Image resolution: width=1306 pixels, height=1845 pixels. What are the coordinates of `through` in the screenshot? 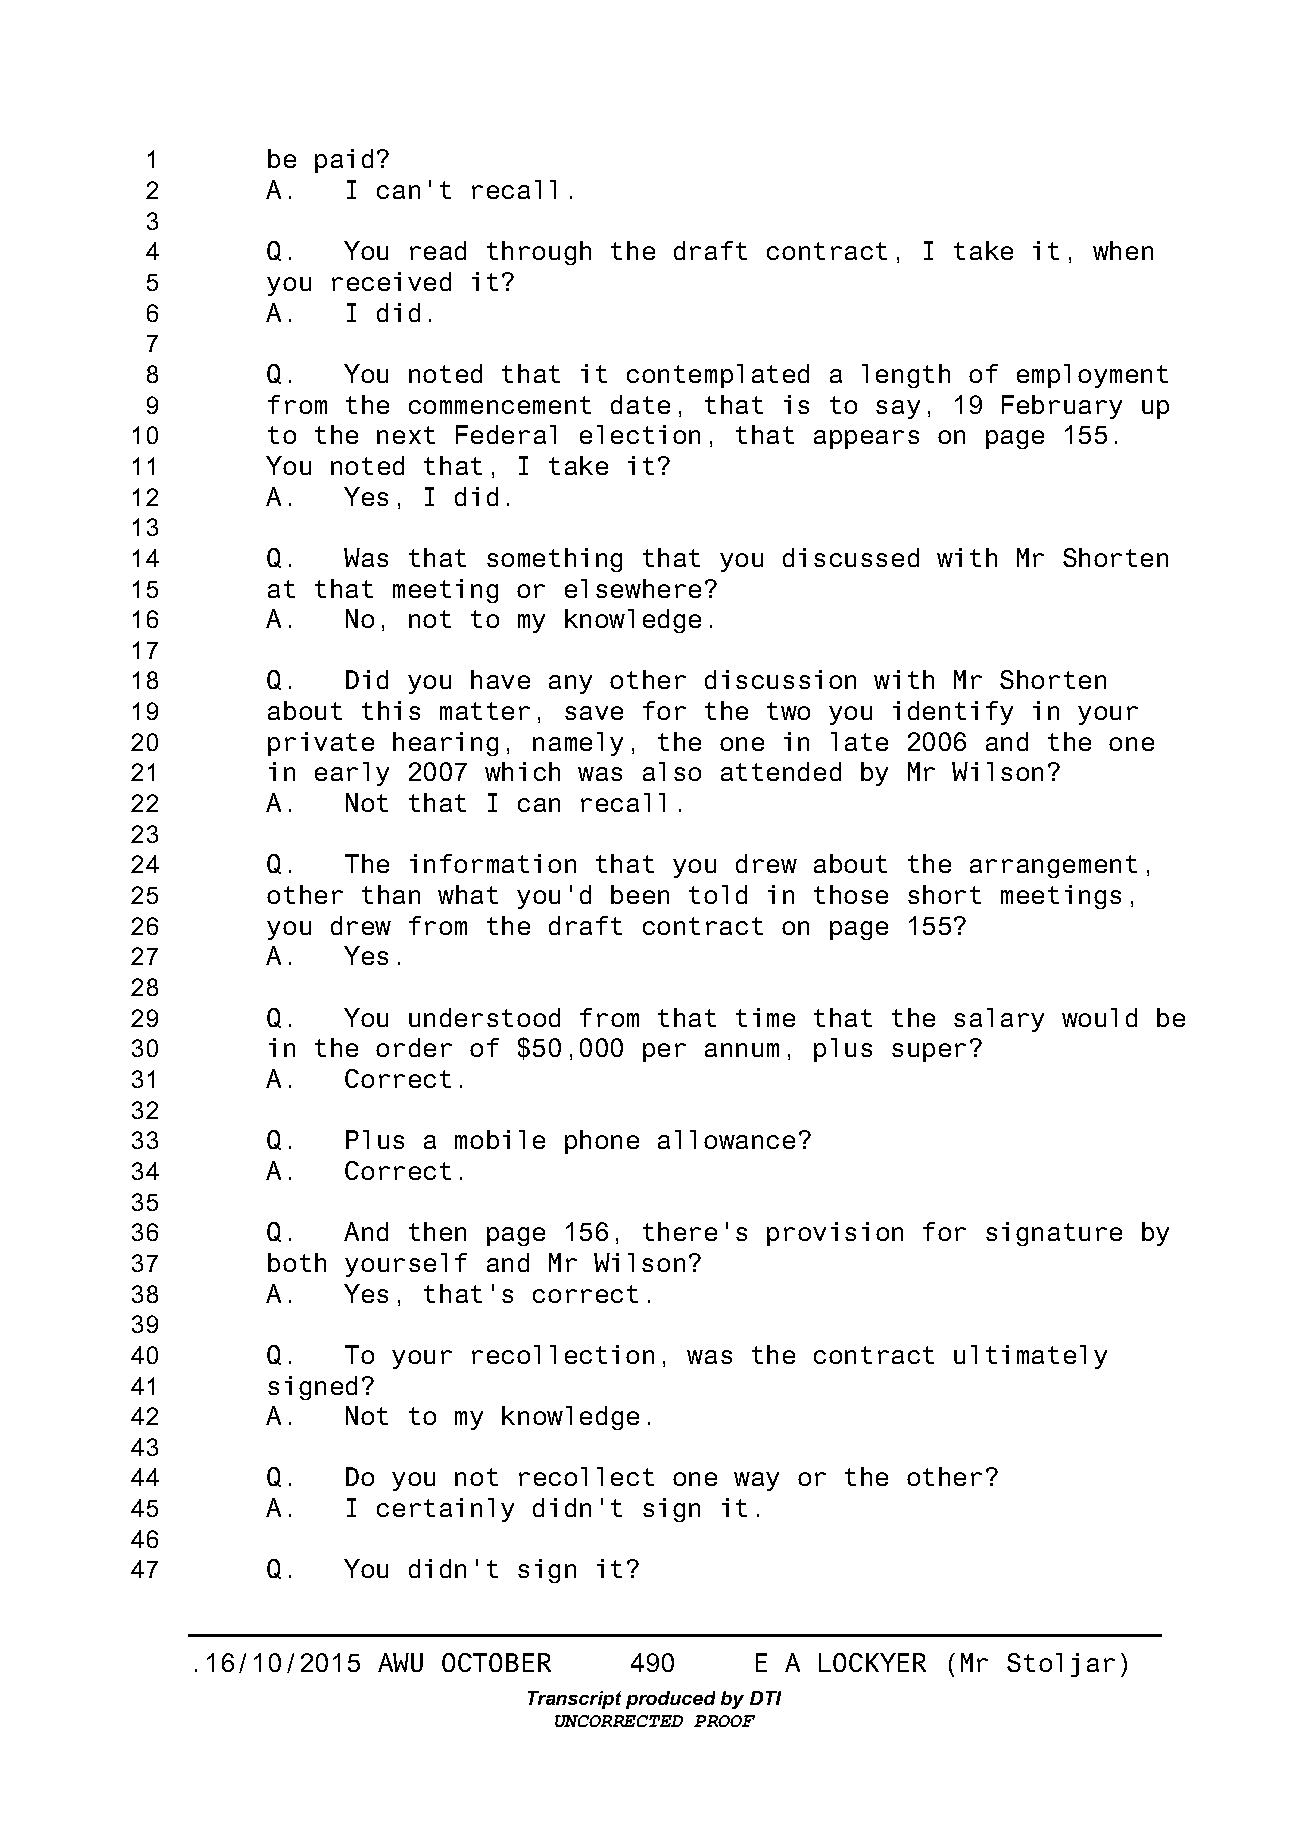 It's located at (539, 253).
